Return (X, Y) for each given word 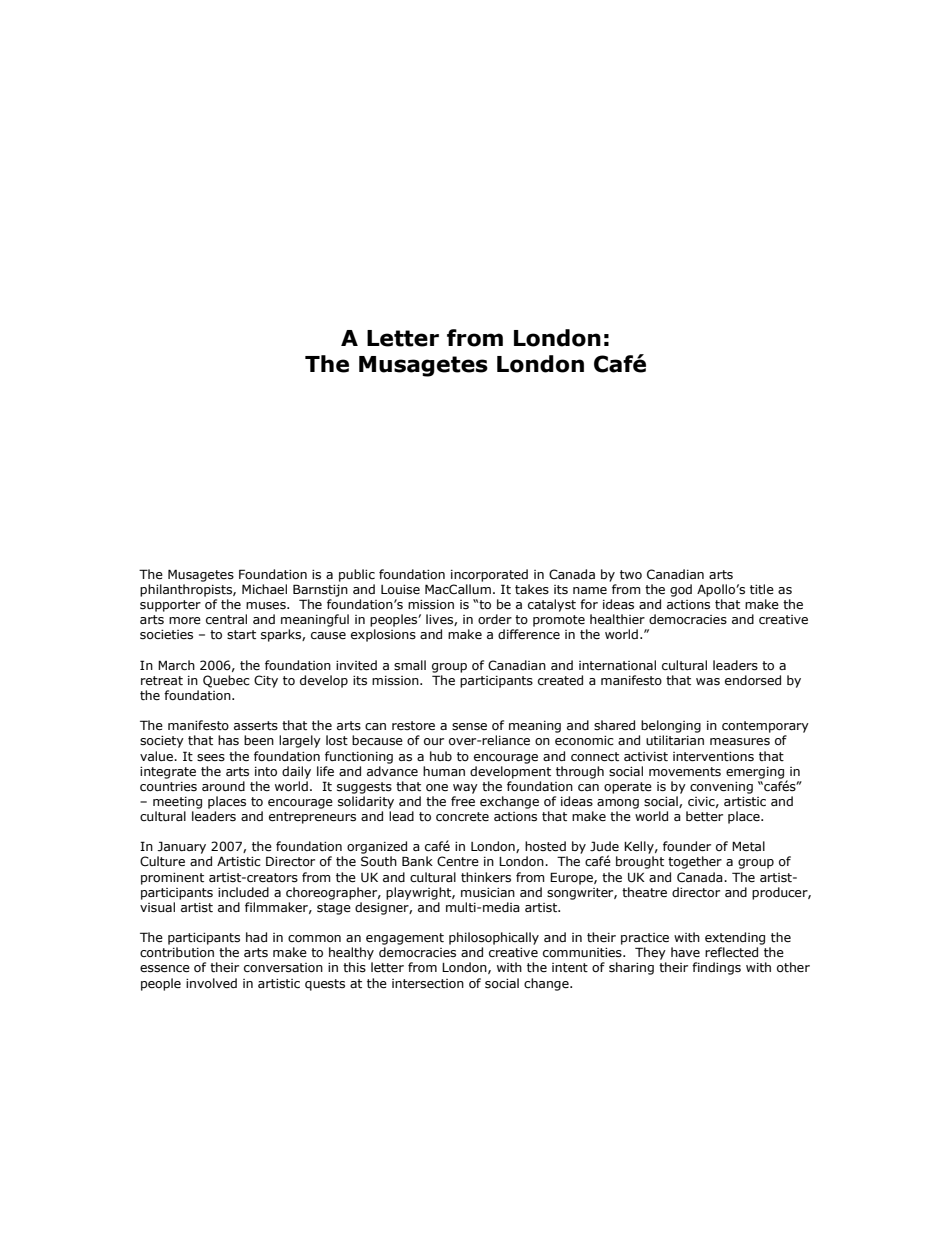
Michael (264, 589)
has (228, 740)
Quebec (226, 681)
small (410, 665)
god (681, 590)
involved (211, 983)
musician (488, 892)
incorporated (489, 575)
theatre (644, 892)
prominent (172, 879)
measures (740, 742)
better (704, 816)
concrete (462, 817)
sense (469, 727)
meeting (177, 803)
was (708, 682)
